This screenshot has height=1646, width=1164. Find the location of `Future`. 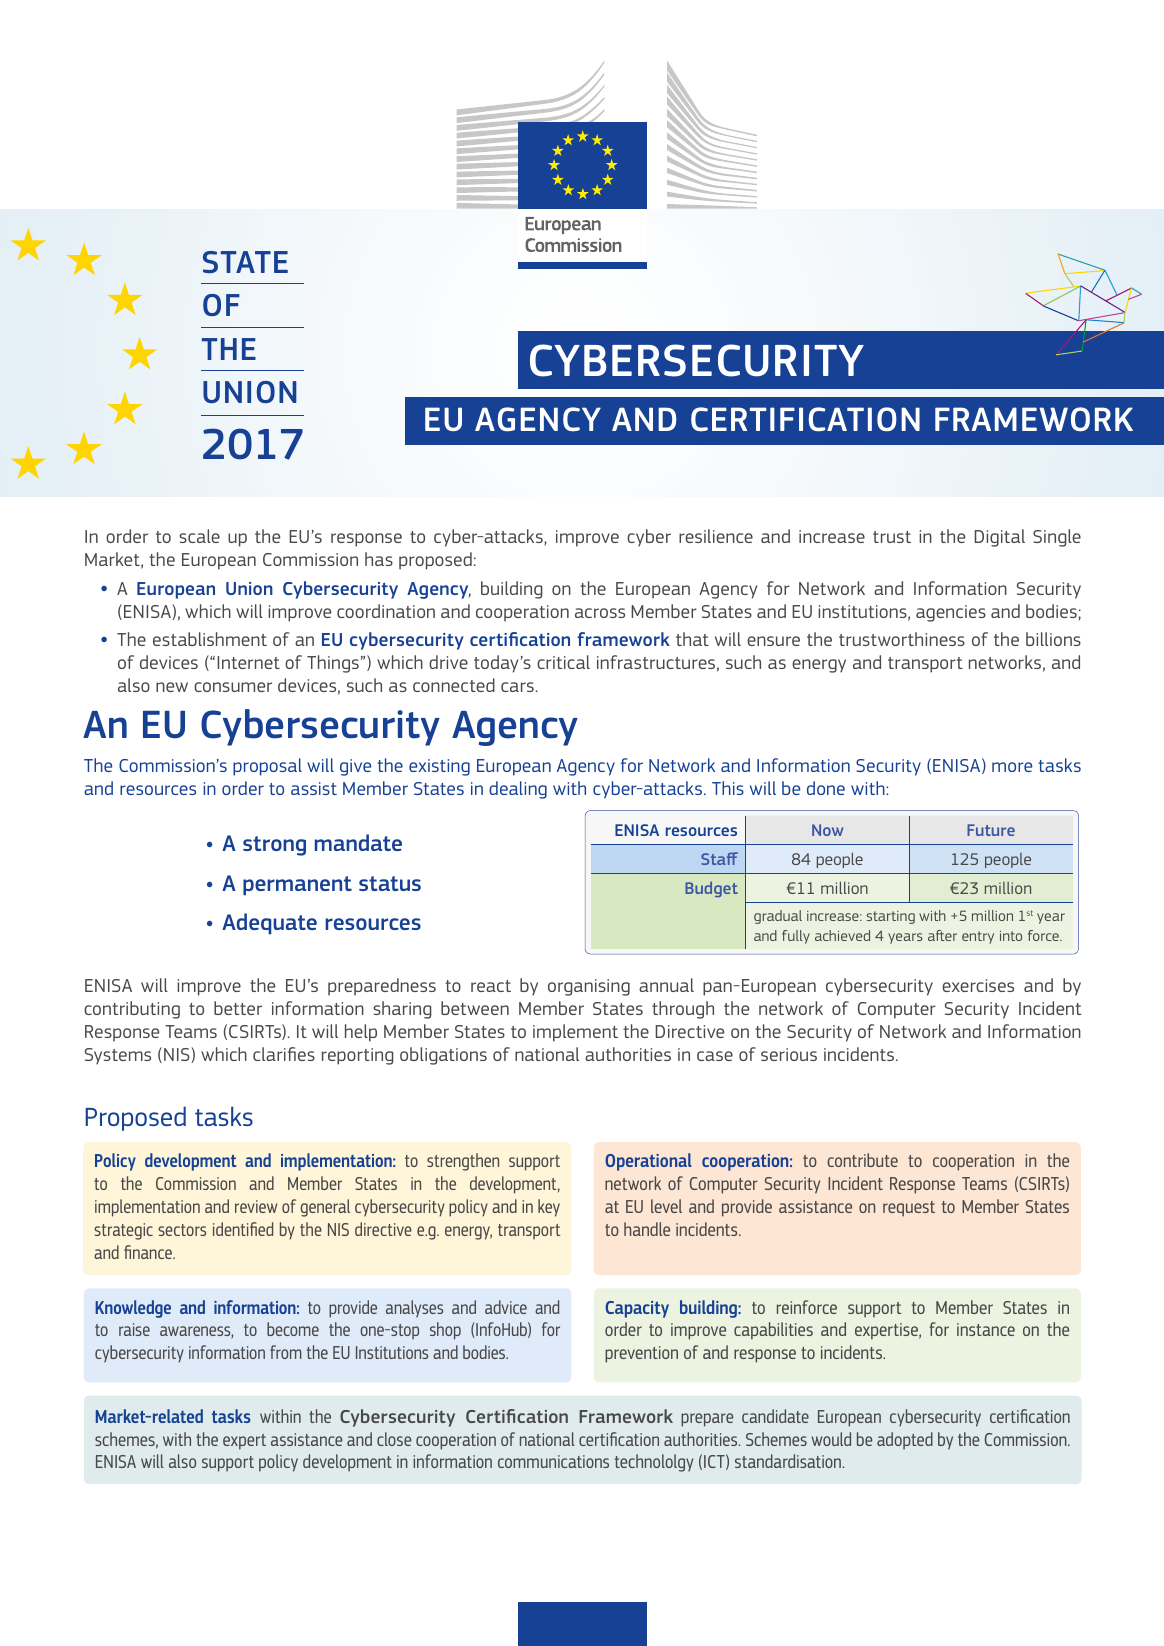

Future is located at coordinates (991, 830).
